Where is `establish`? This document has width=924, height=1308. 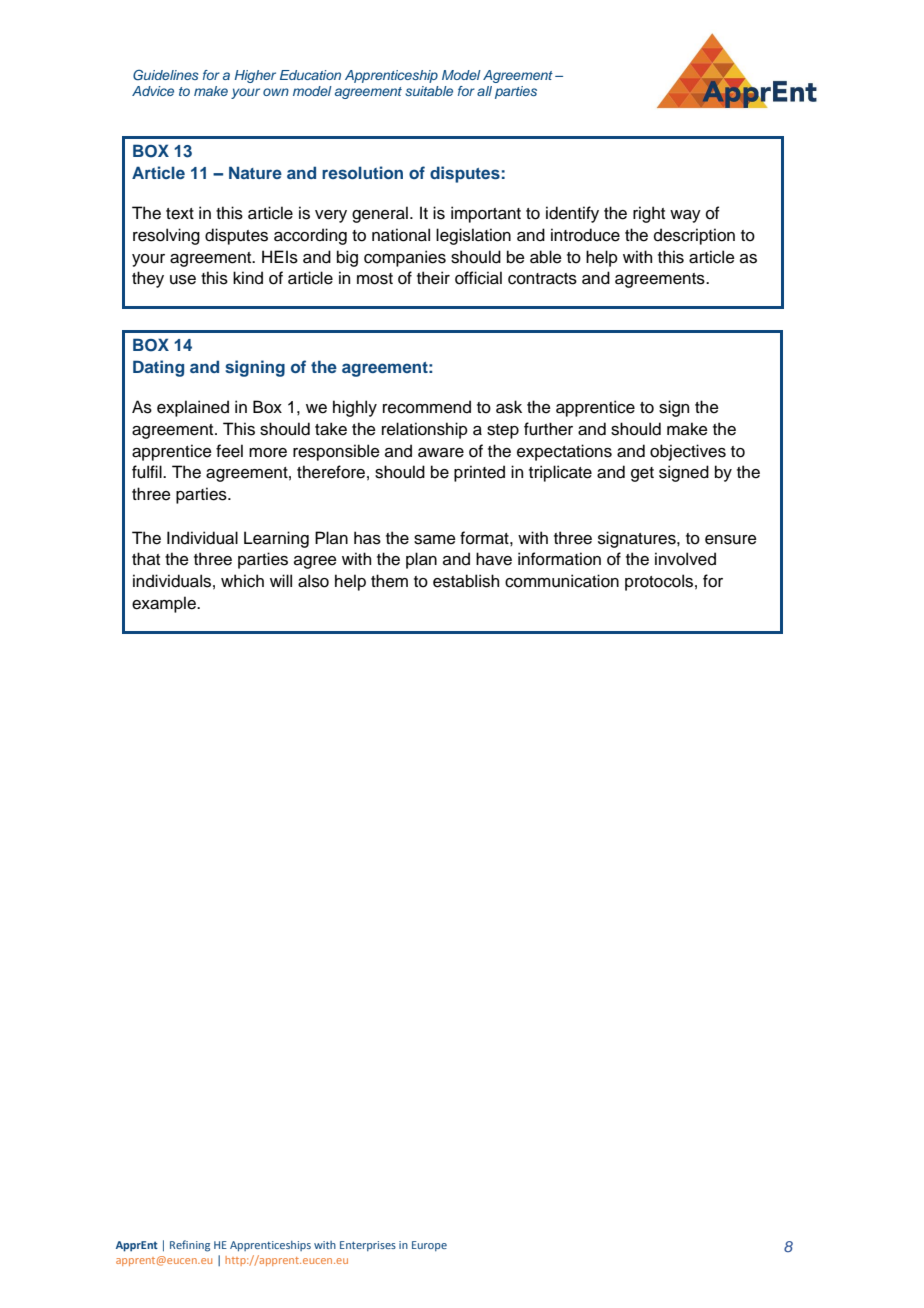 establish is located at coordinates (466, 581).
